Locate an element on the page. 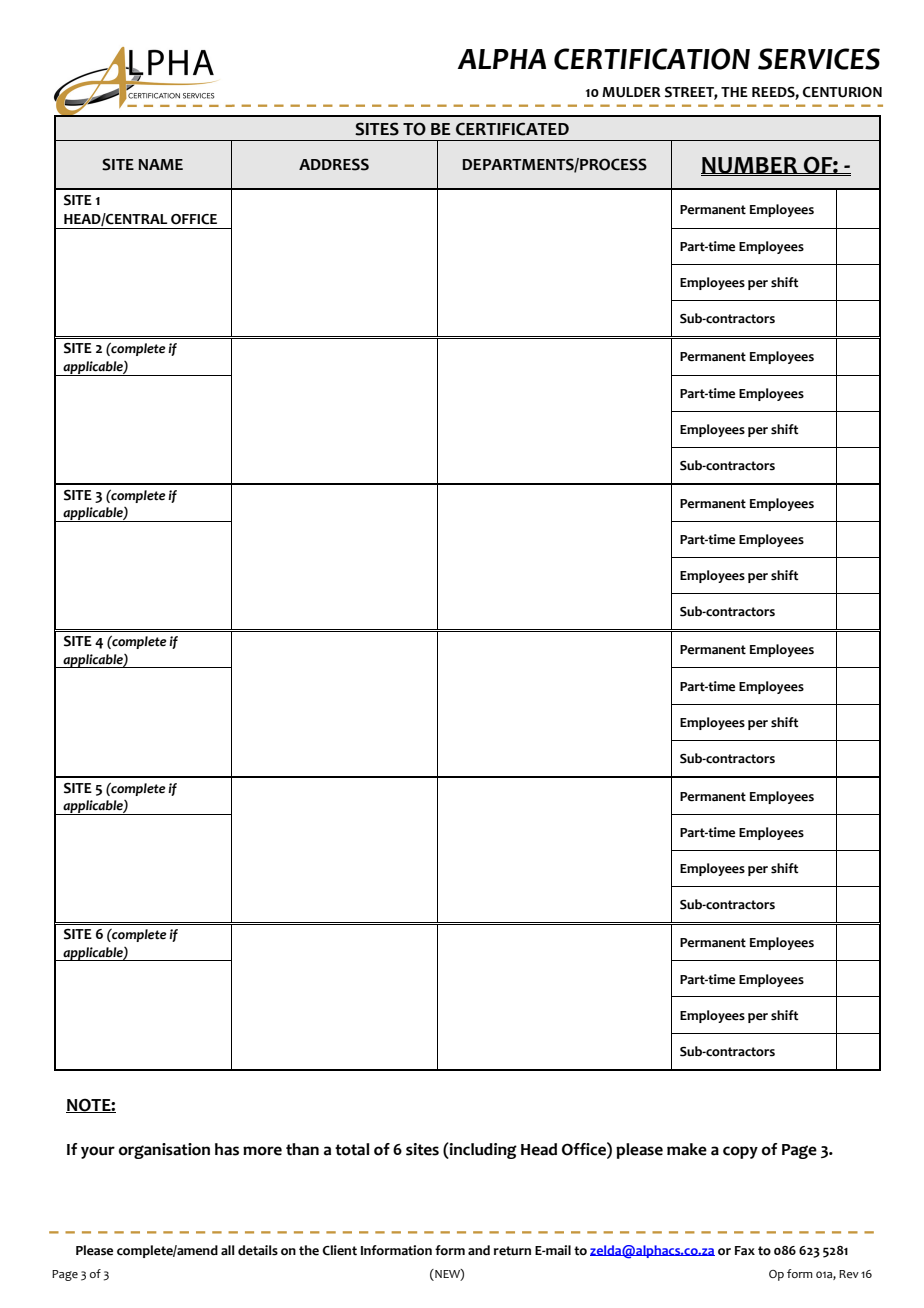  CENTURION is located at coordinates (842, 92).
